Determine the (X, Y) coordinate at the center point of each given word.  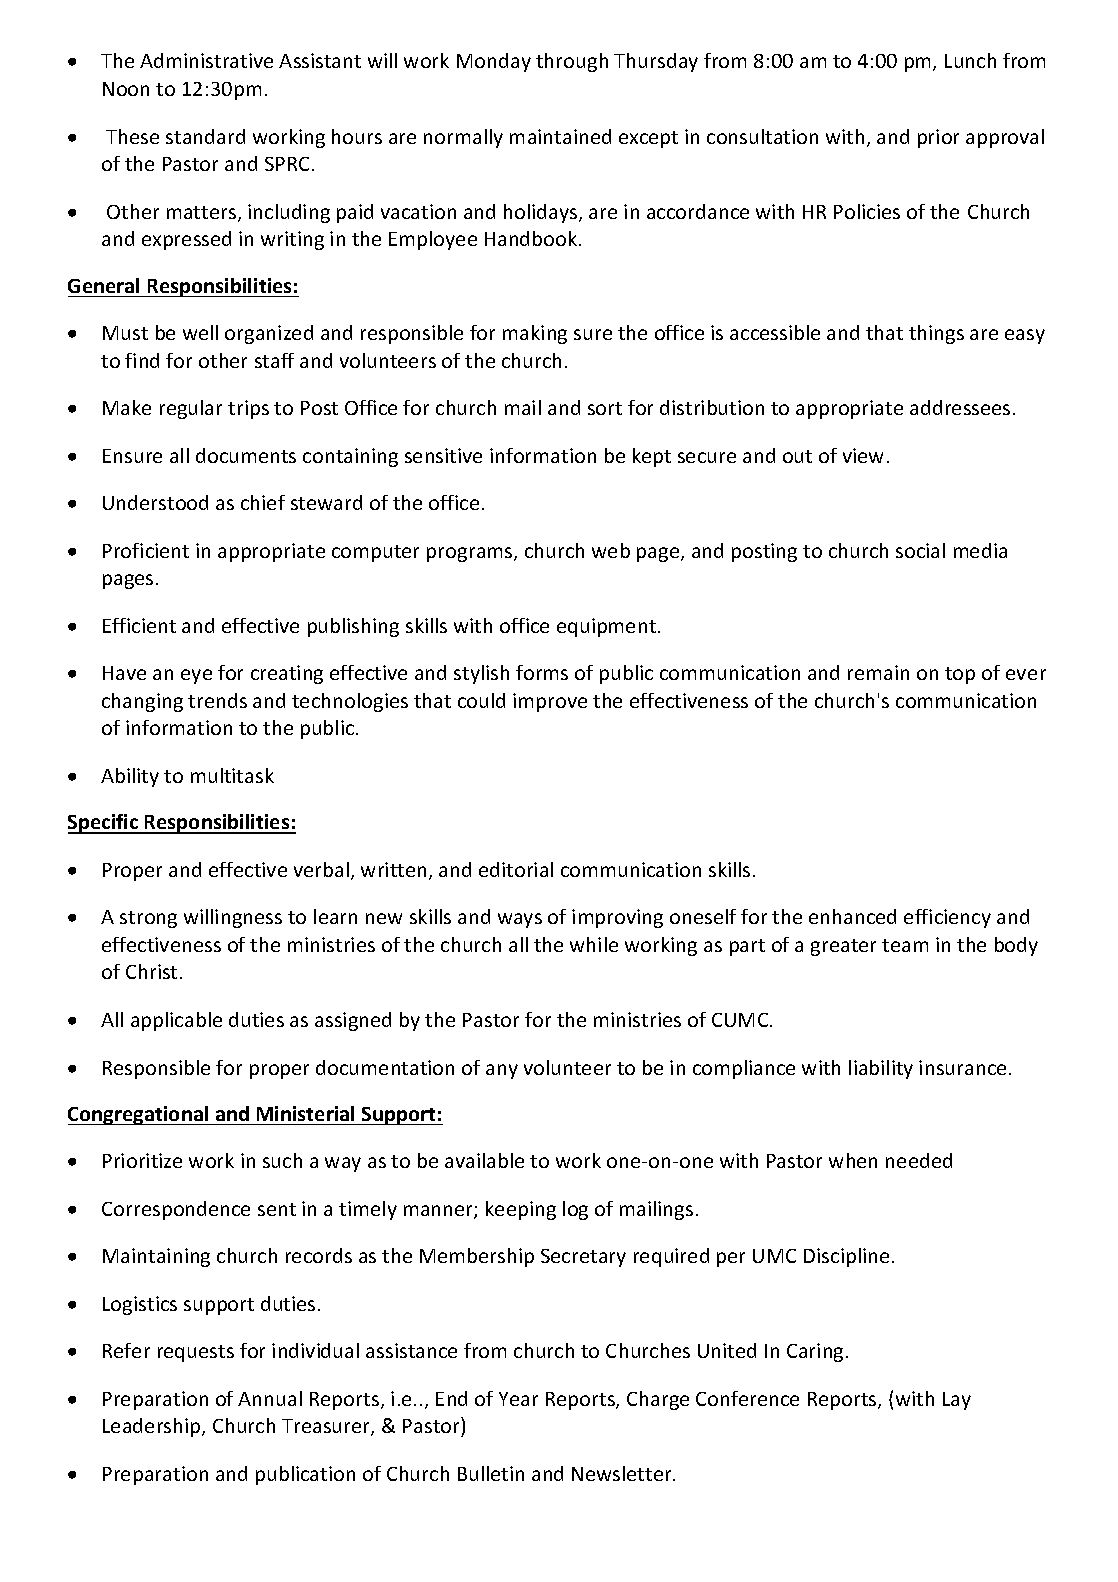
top (960, 675)
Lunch (970, 60)
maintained (560, 136)
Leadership (153, 1427)
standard (205, 136)
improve (550, 702)
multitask (232, 775)
